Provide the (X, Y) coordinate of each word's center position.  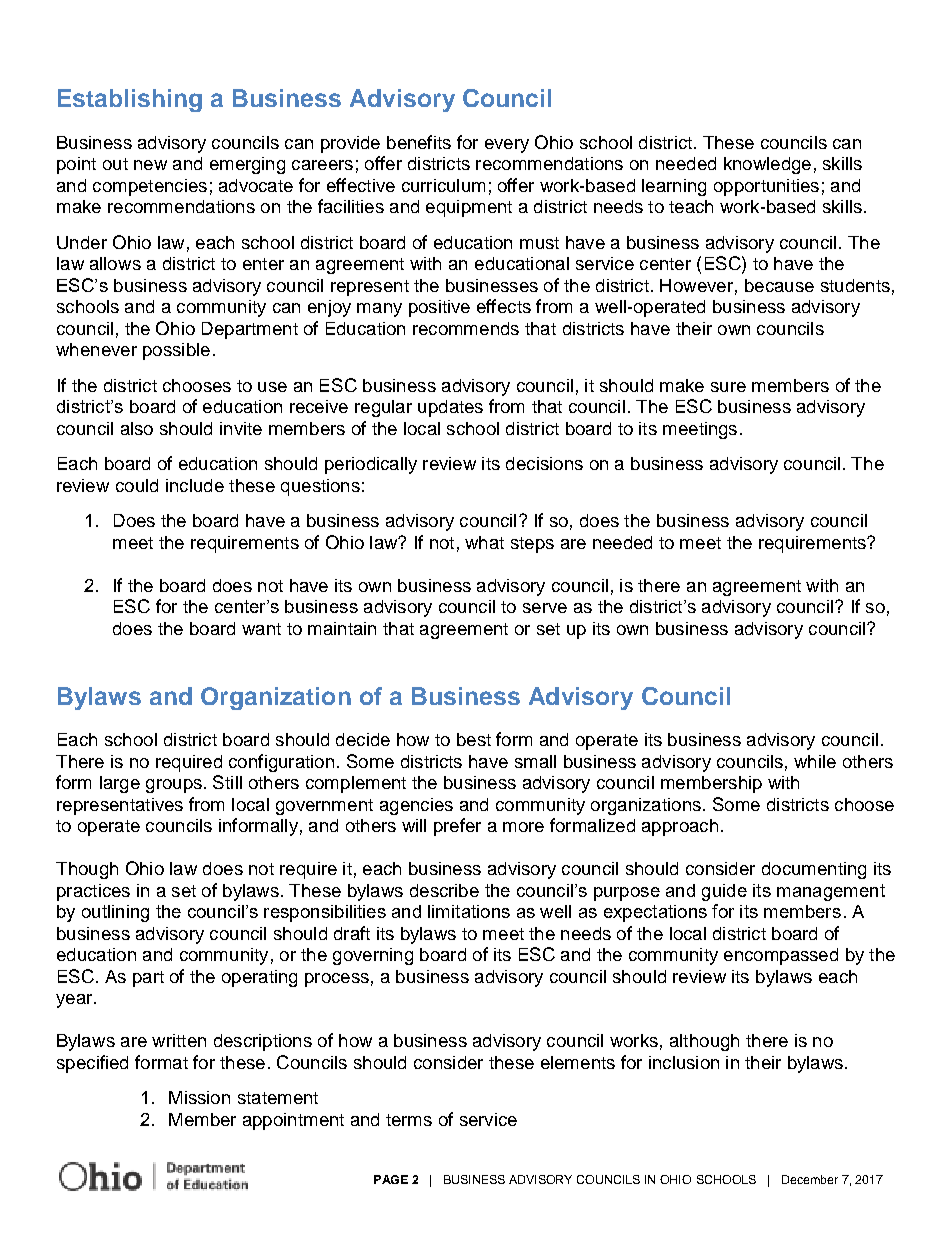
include (195, 485)
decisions (544, 463)
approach (680, 827)
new (150, 165)
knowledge (767, 165)
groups (174, 786)
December (810, 1179)
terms (409, 1120)
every (507, 146)
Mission (199, 1097)
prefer (457, 827)
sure (728, 387)
